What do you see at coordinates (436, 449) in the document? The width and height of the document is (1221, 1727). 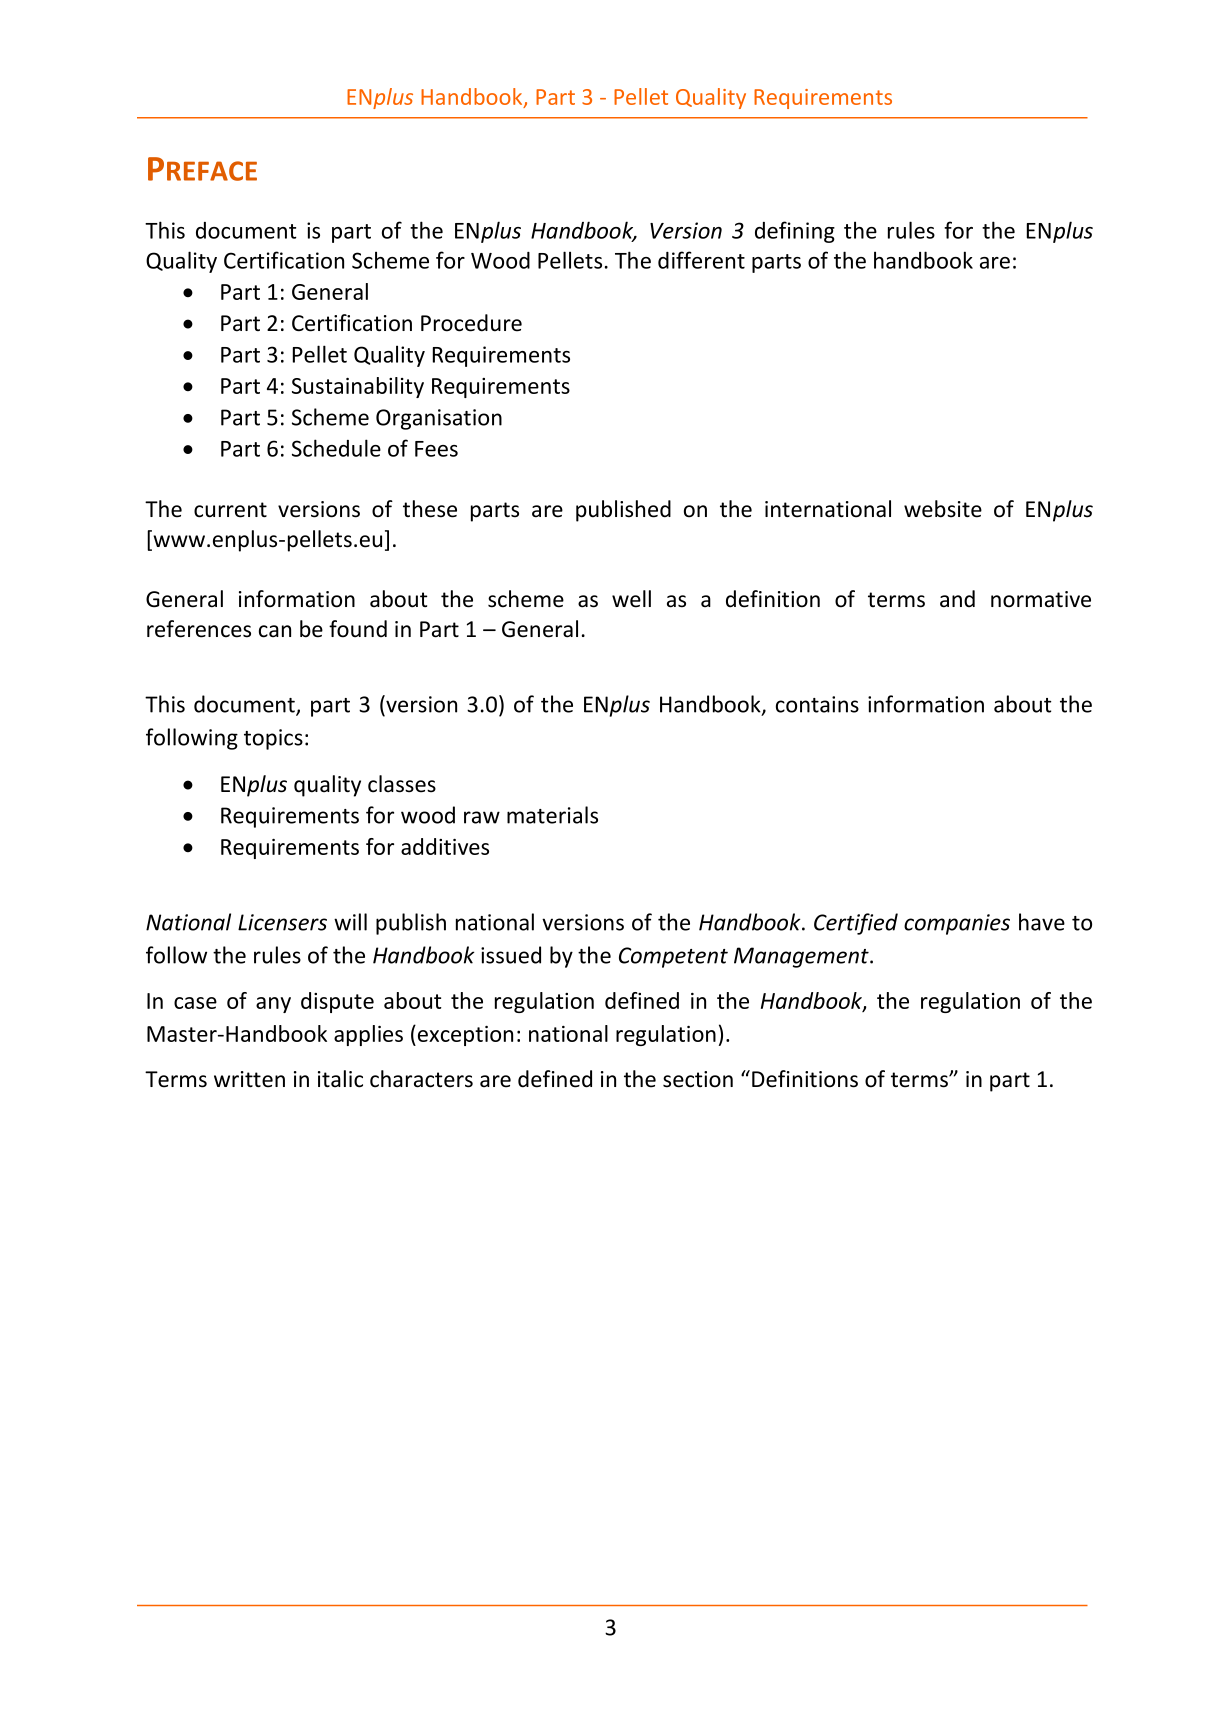 I see `Fees` at bounding box center [436, 449].
